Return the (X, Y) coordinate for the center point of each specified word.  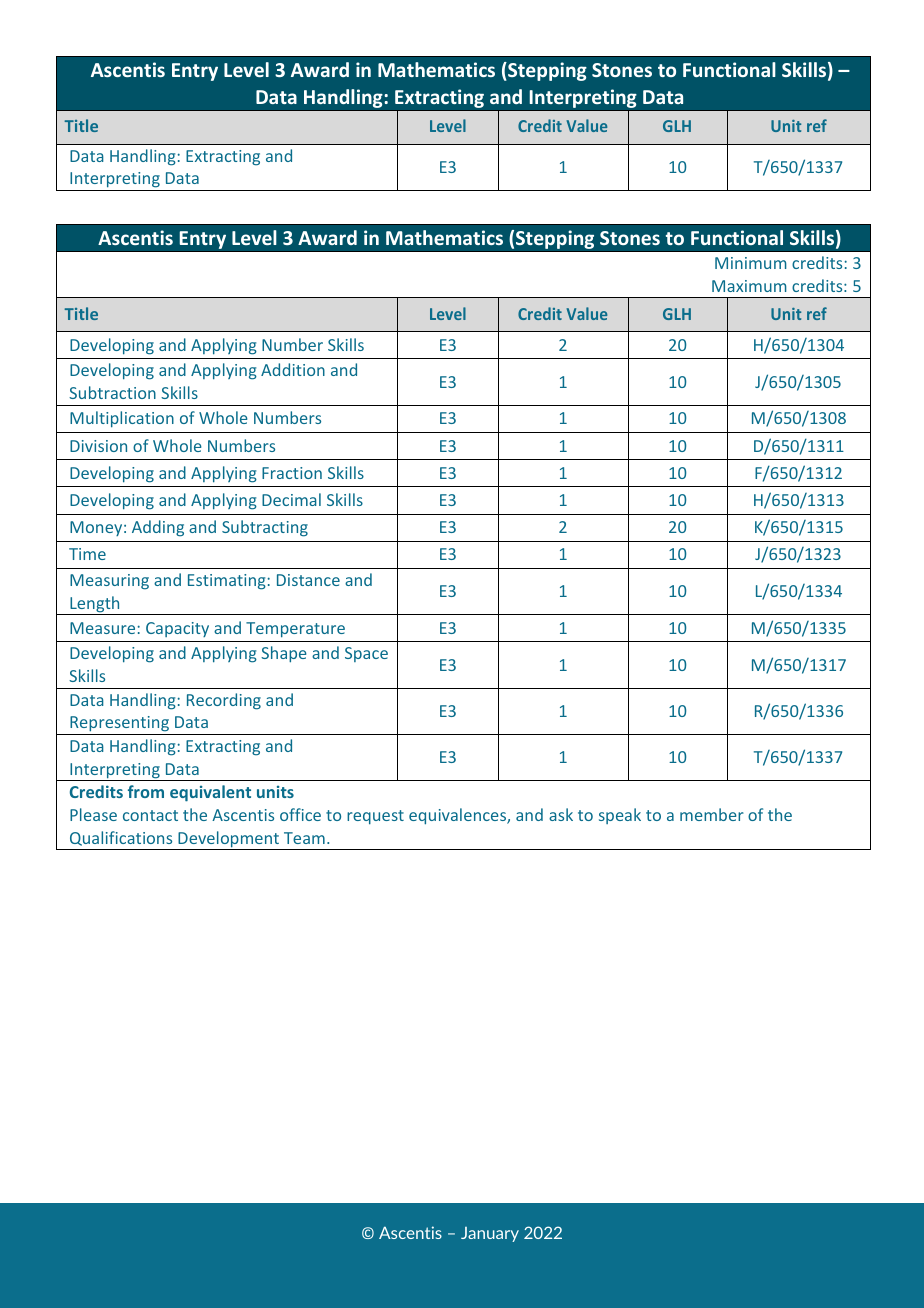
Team (304, 838)
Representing (120, 725)
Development (229, 840)
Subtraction (112, 392)
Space (366, 654)
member (712, 814)
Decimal (291, 499)
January (490, 1234)
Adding (158, 528)
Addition (293, 369)
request (375, 817)
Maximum (749, 286)
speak (620, 816)
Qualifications (121, 838)
